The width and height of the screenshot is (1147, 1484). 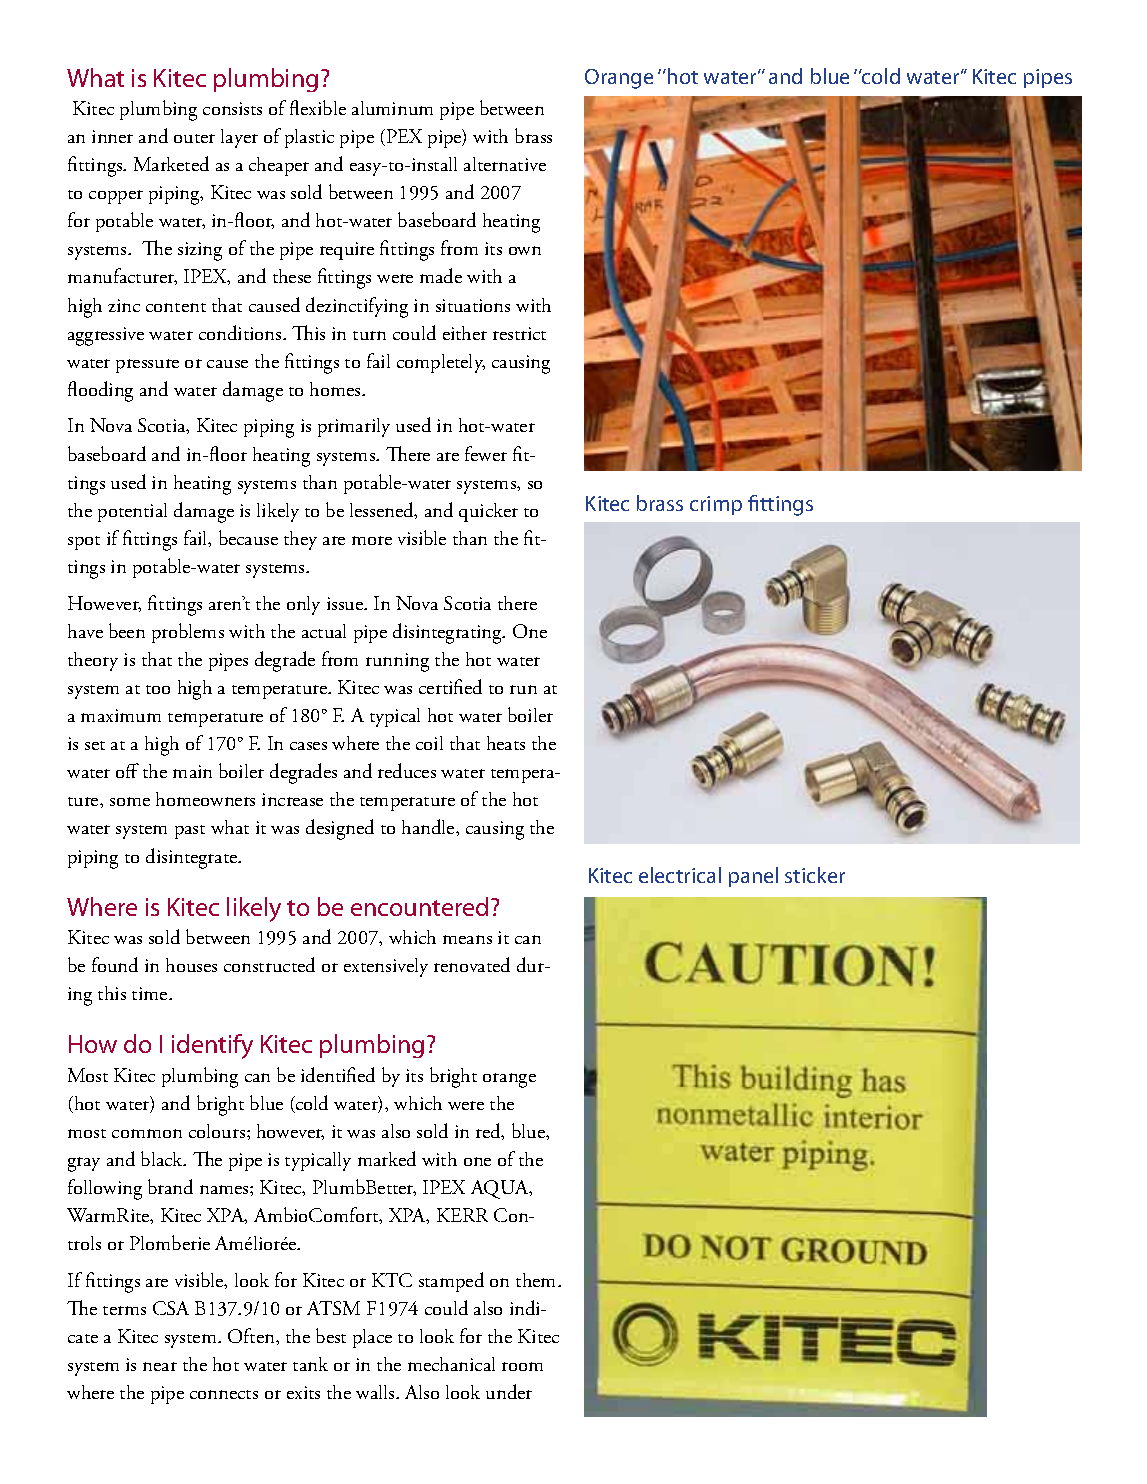 I want to click on houses, so click(x=191, y=965).
